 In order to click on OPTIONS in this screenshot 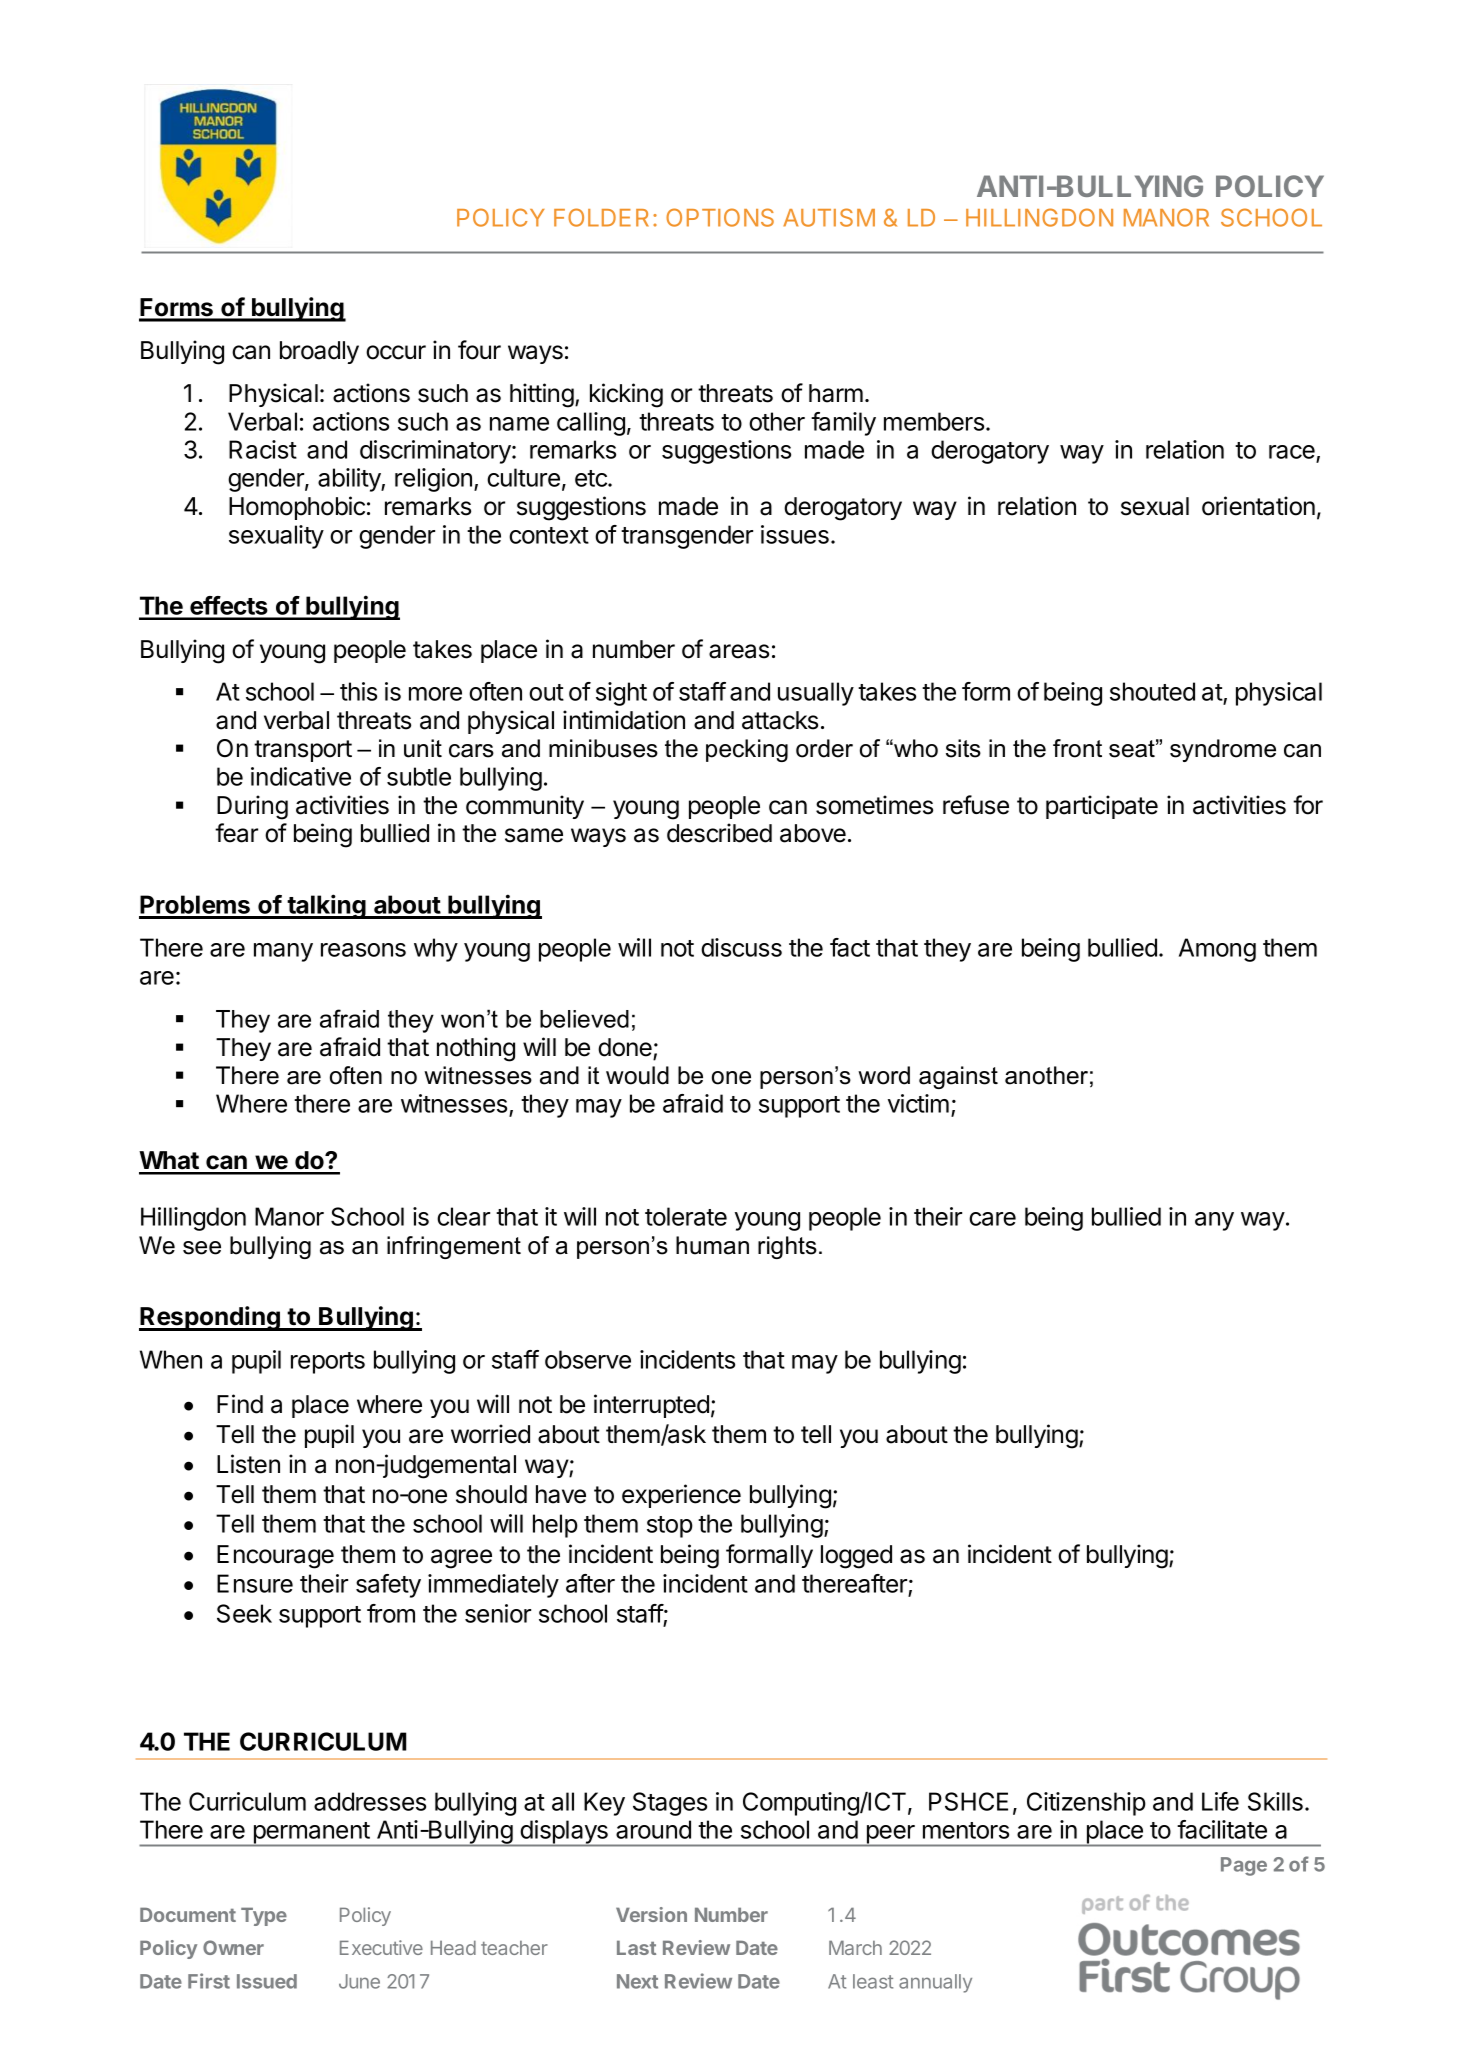, I will do `click(720, 217)`.
